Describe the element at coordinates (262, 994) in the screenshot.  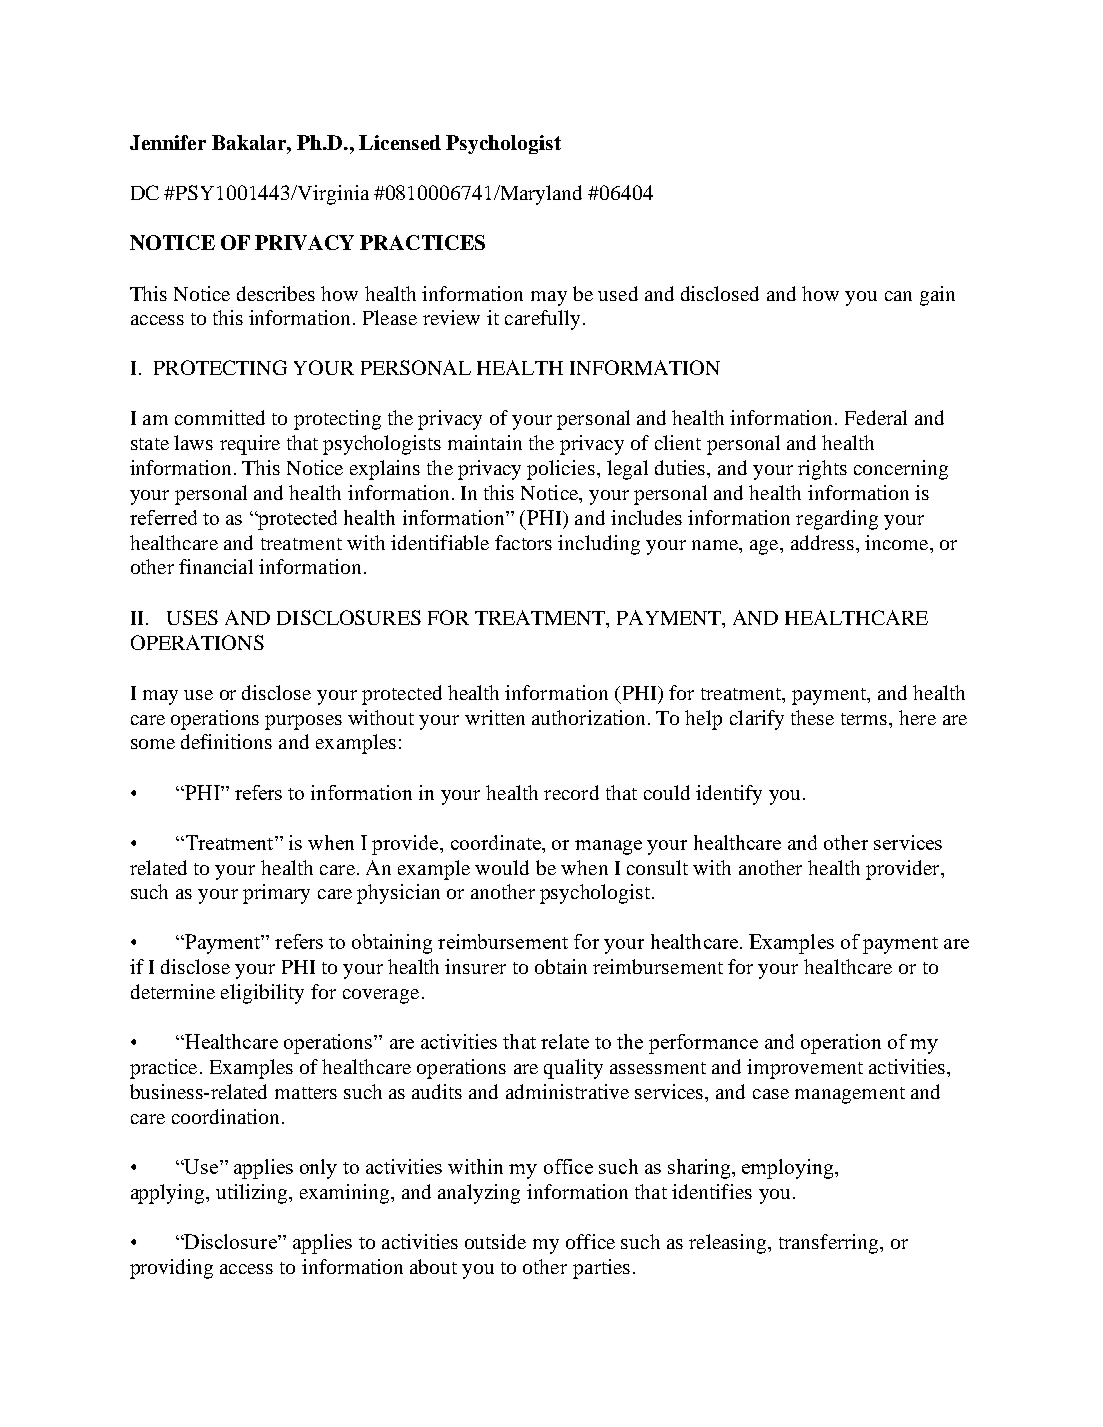
I see `eligibility` at that location.
